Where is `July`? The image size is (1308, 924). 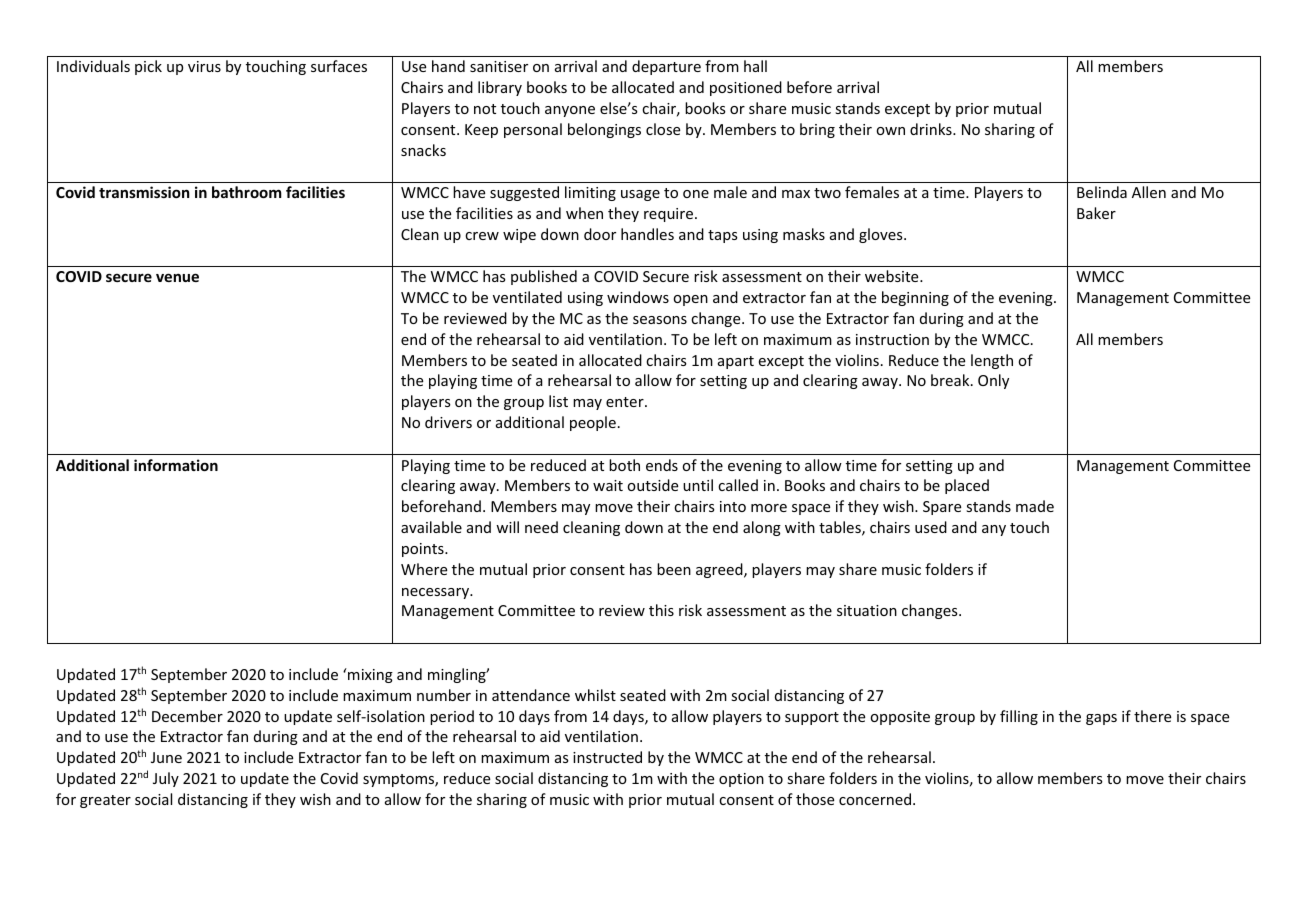
July is located at coordinates (166, 779).
